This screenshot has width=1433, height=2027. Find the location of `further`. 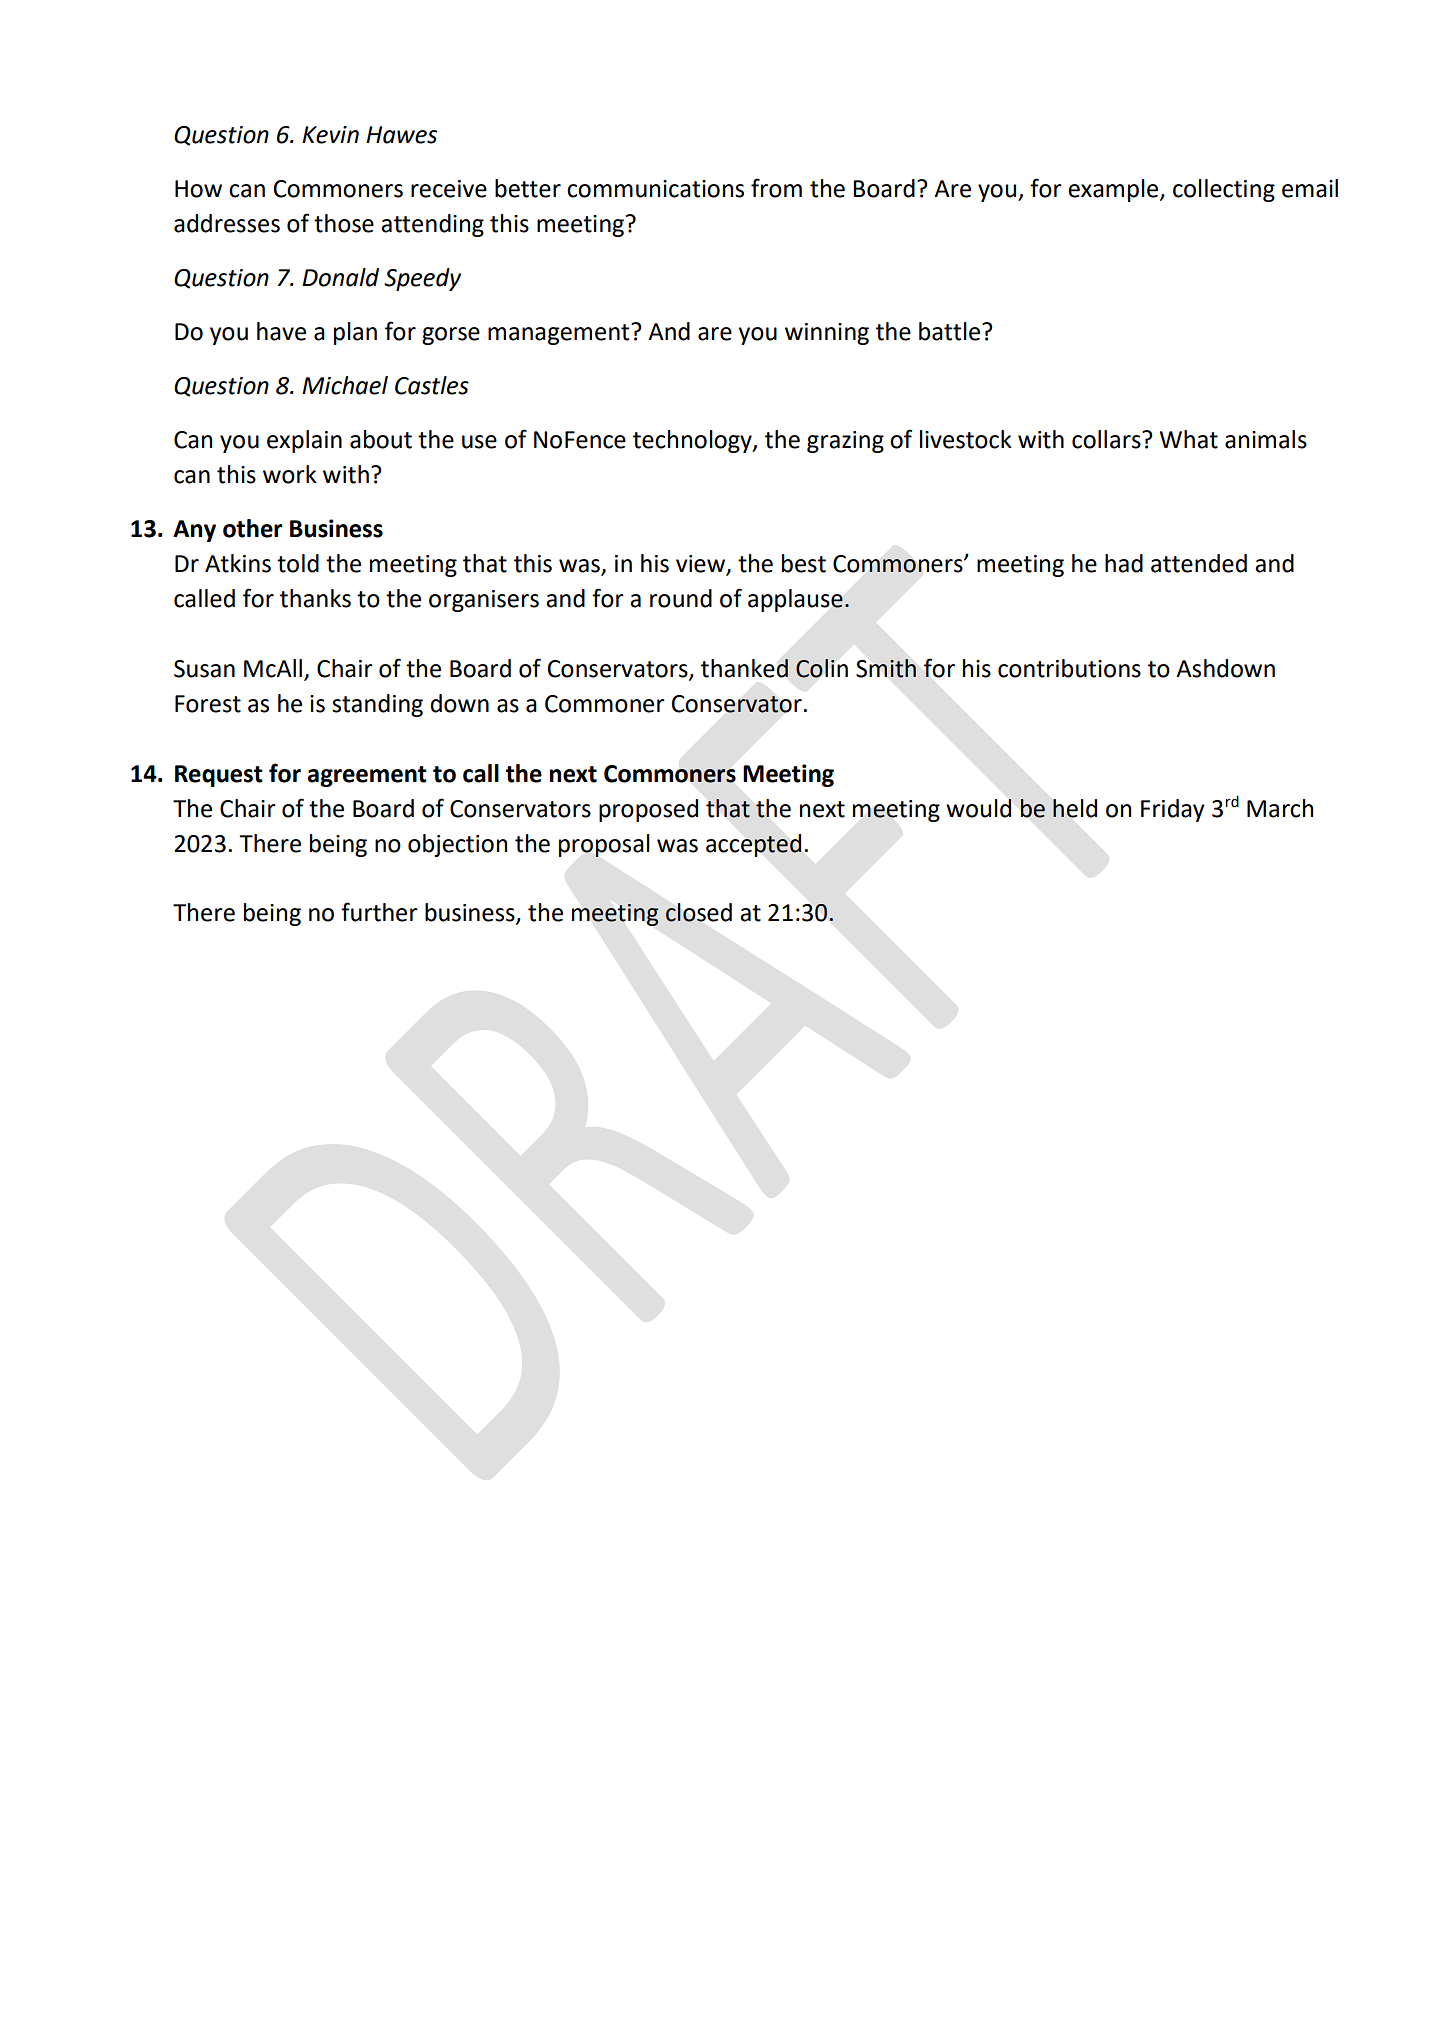

further is located at coordinates (379, 912).
